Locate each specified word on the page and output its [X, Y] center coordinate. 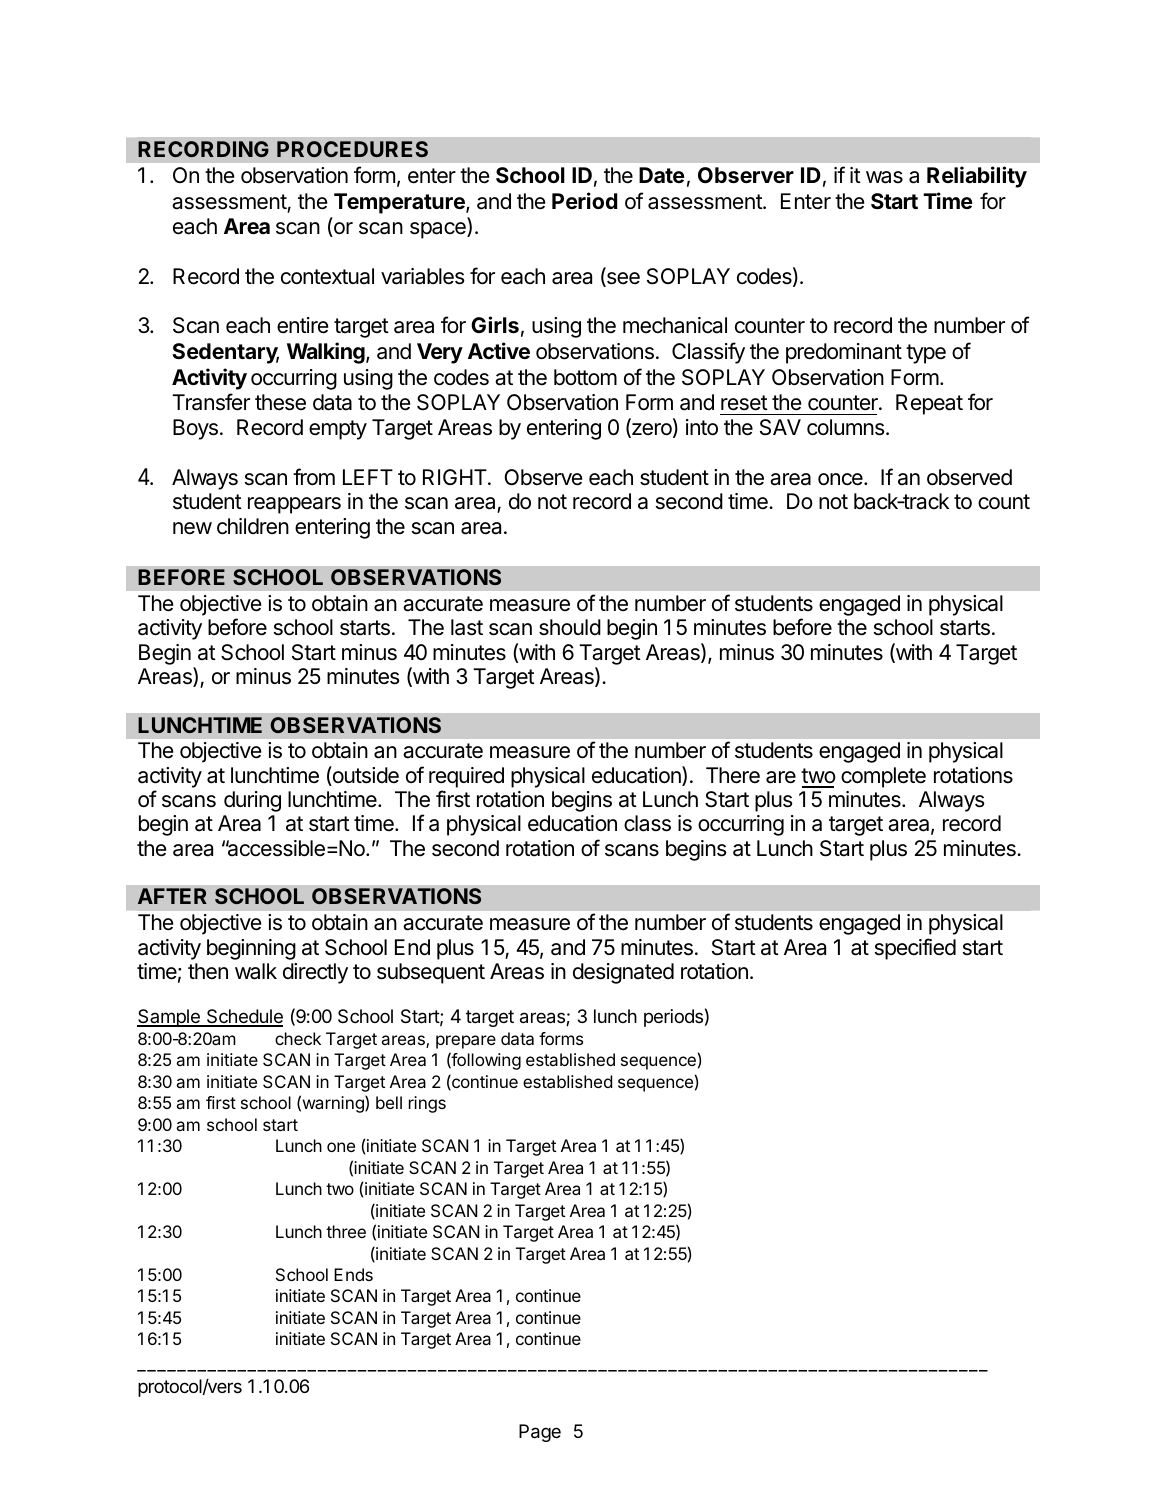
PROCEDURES [352, 149]
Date [662, 175]
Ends [353, 1274]
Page [540, 1433]
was [884, 177]
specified [915, 949]
